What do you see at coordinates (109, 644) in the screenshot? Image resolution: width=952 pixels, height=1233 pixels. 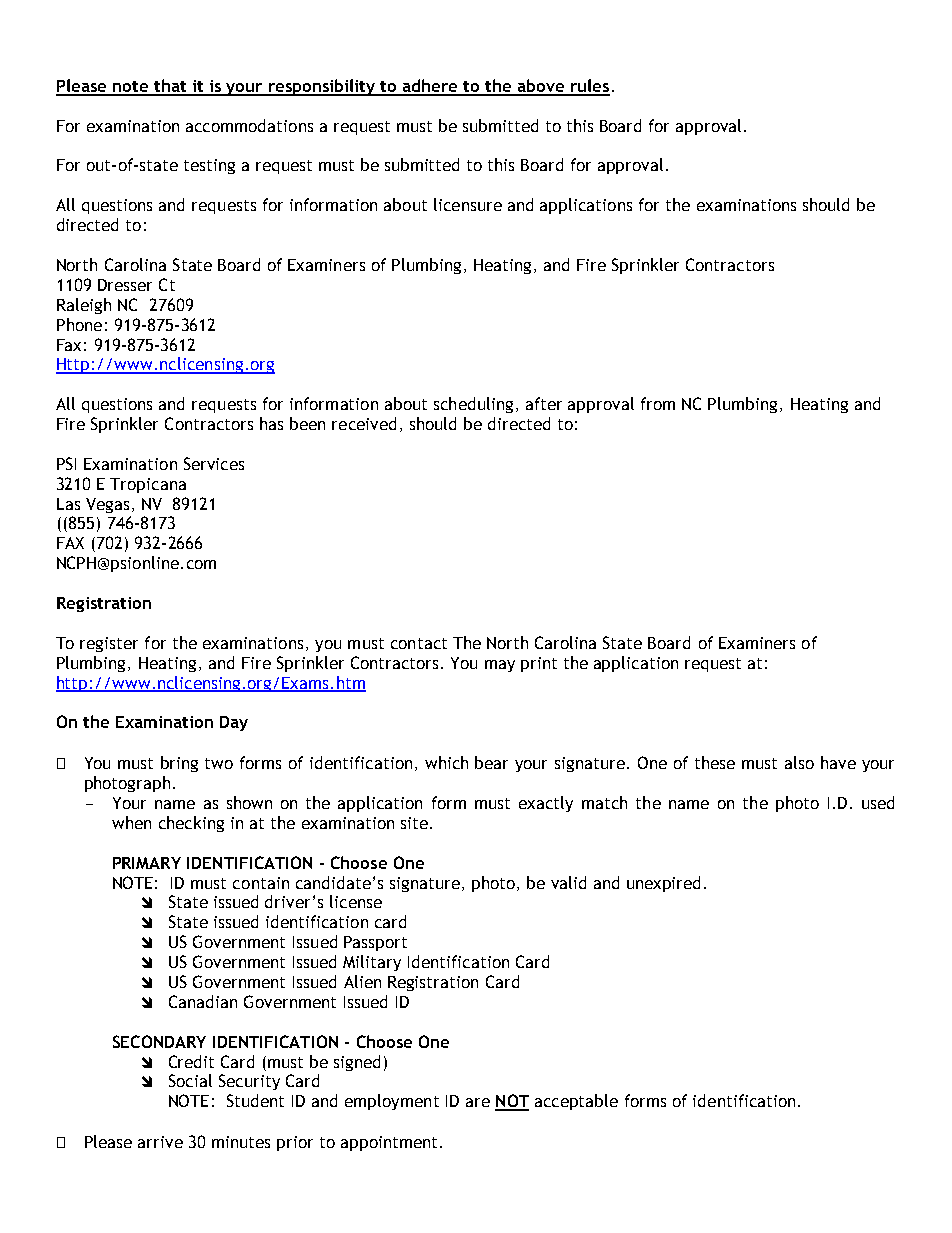 I see `register` at bounding box center [109, 644].
